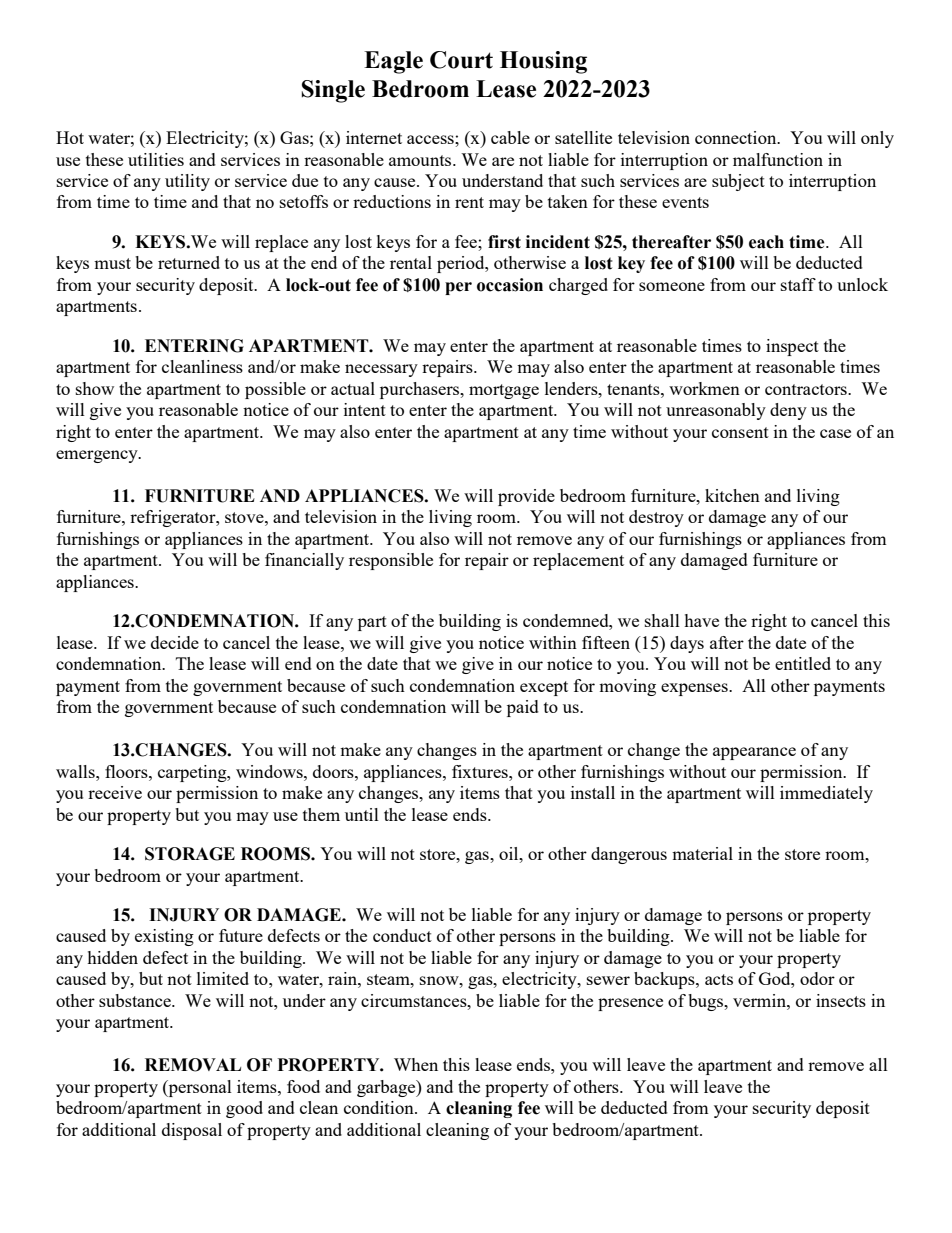 The height and width of the screenshot is (1233, 952). I want to click on When, so click(416, 1064).
